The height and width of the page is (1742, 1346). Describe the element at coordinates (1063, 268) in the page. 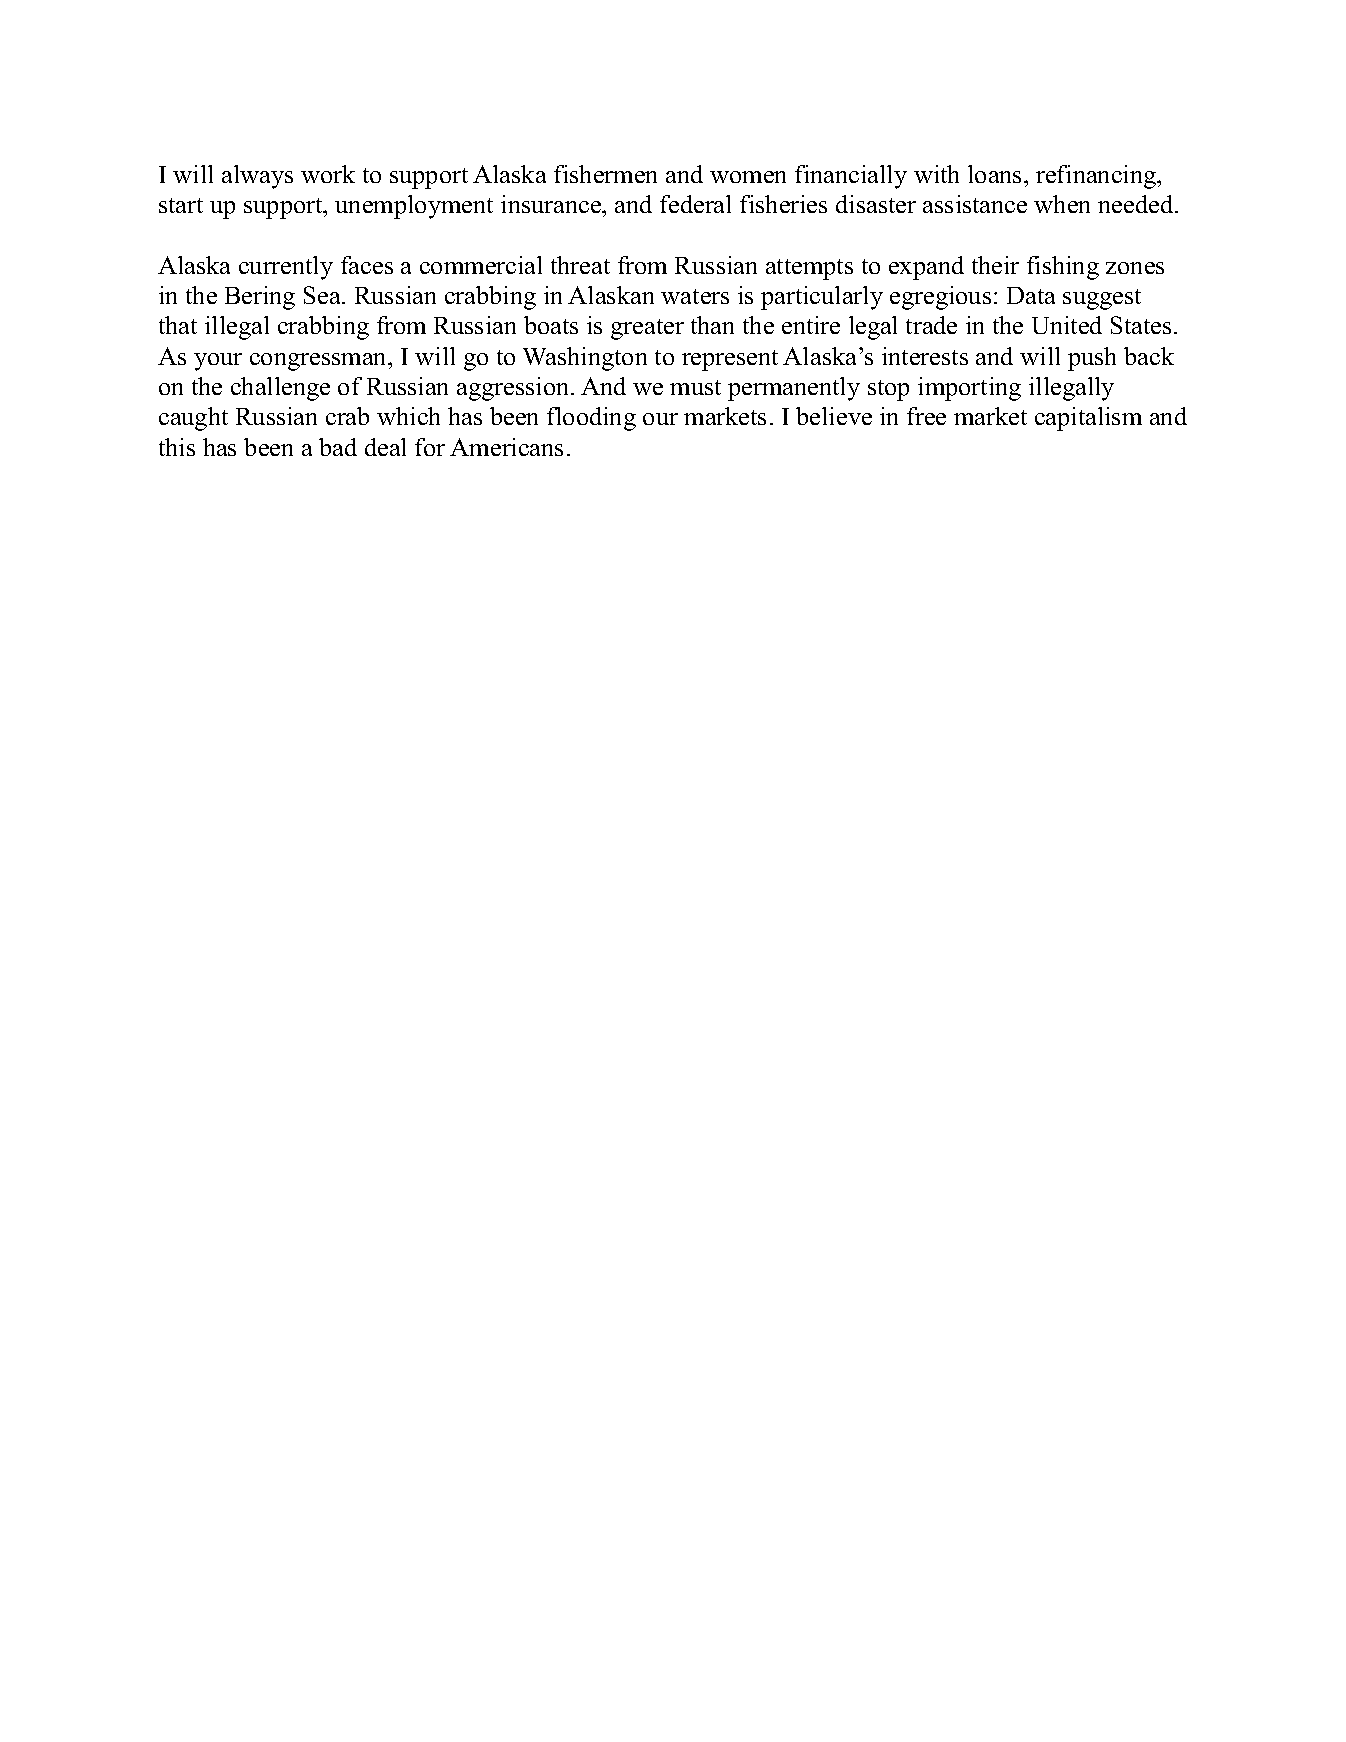

I see `fishing` at that location.
